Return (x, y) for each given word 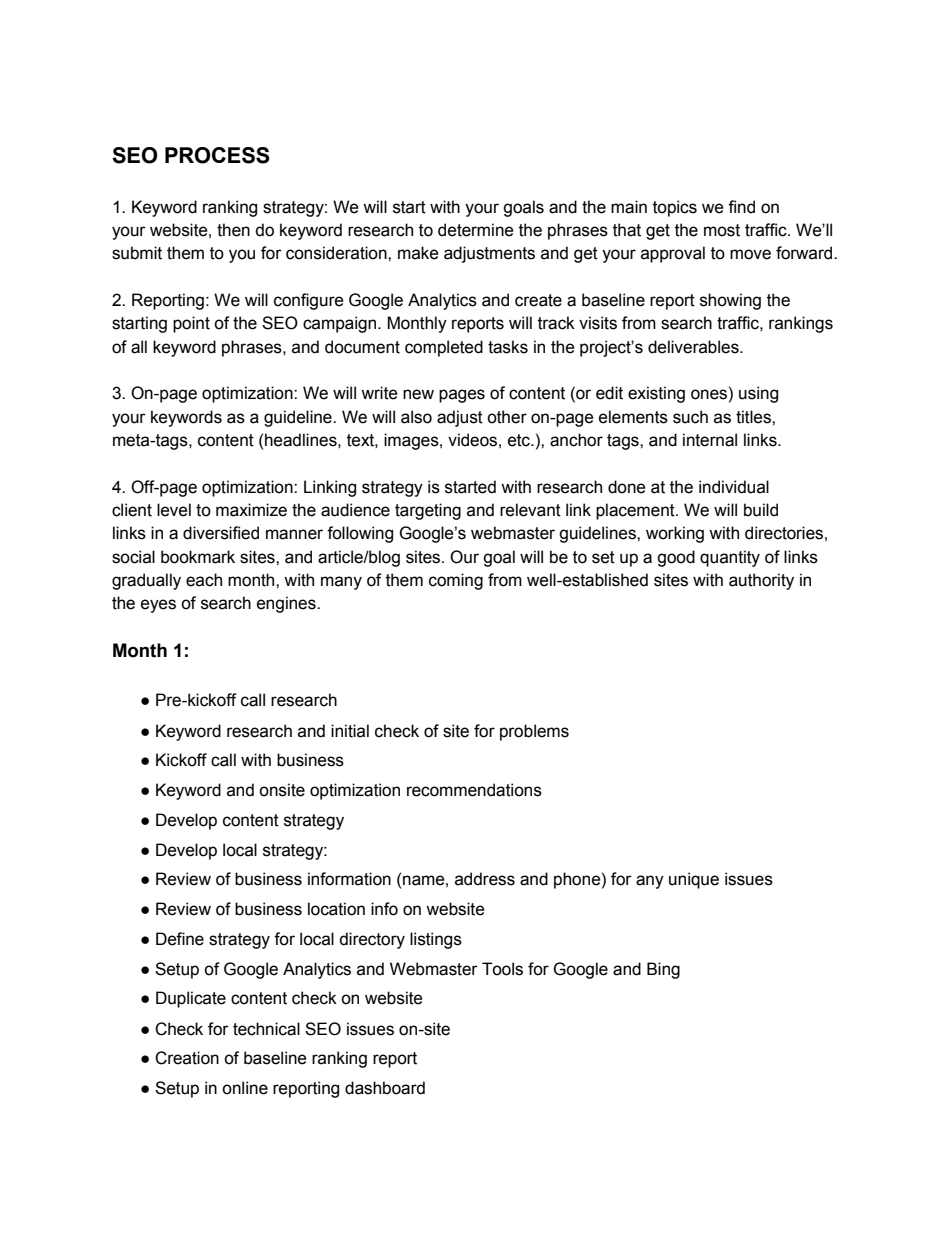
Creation (187, 1058)
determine (476, 230)
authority (761, 581)
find (741, 207)
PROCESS (217, 155)
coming (456, 581)
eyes (158, 606)
